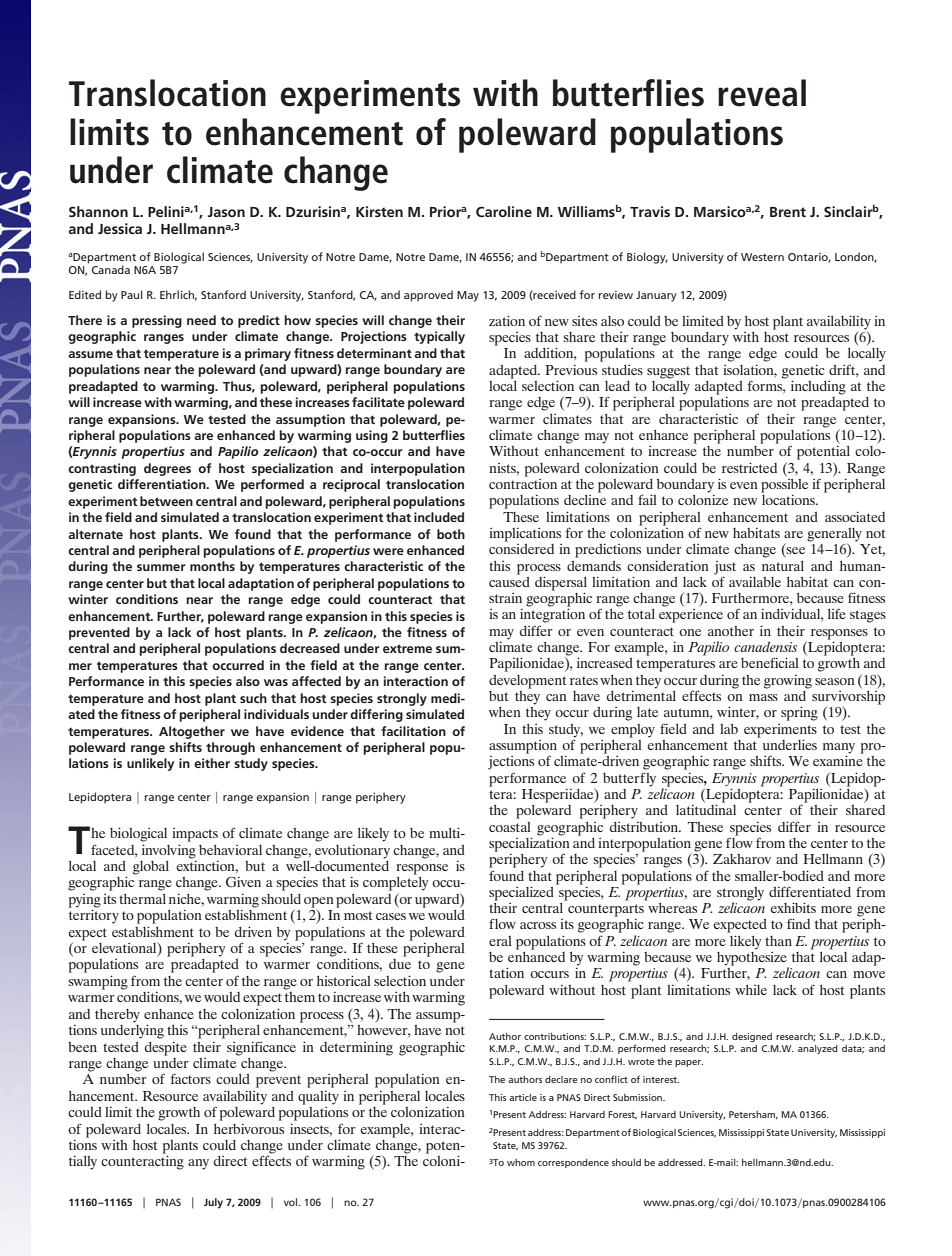 The height and width of the screenshot is (1256, 952). What do you see at coordinates (638, 1097) in the screenshot?
I see `Submission` at bounding box center [638, 1097].
